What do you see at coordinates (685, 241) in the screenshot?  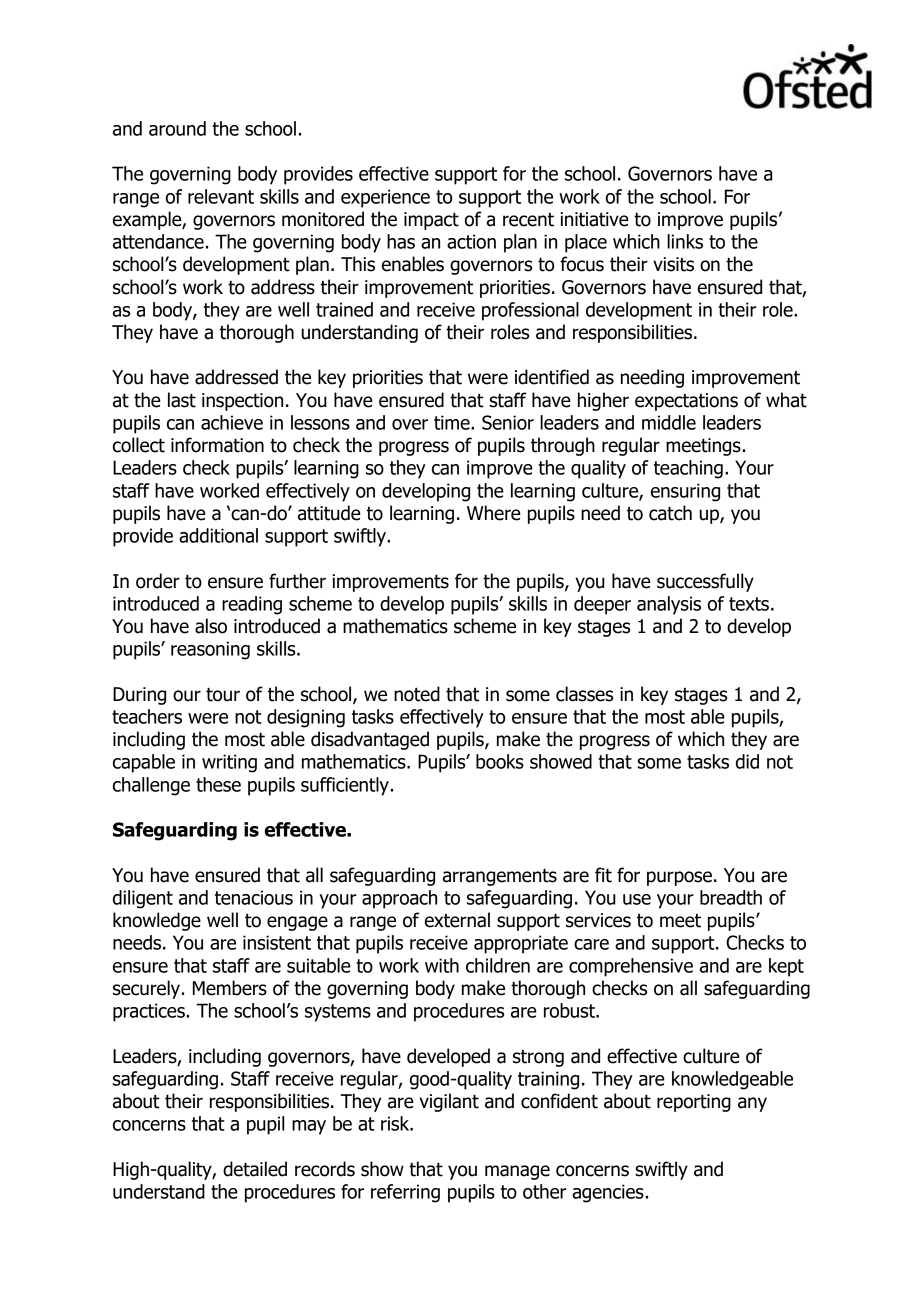 I see `links` at bounding box center [685, 241].
